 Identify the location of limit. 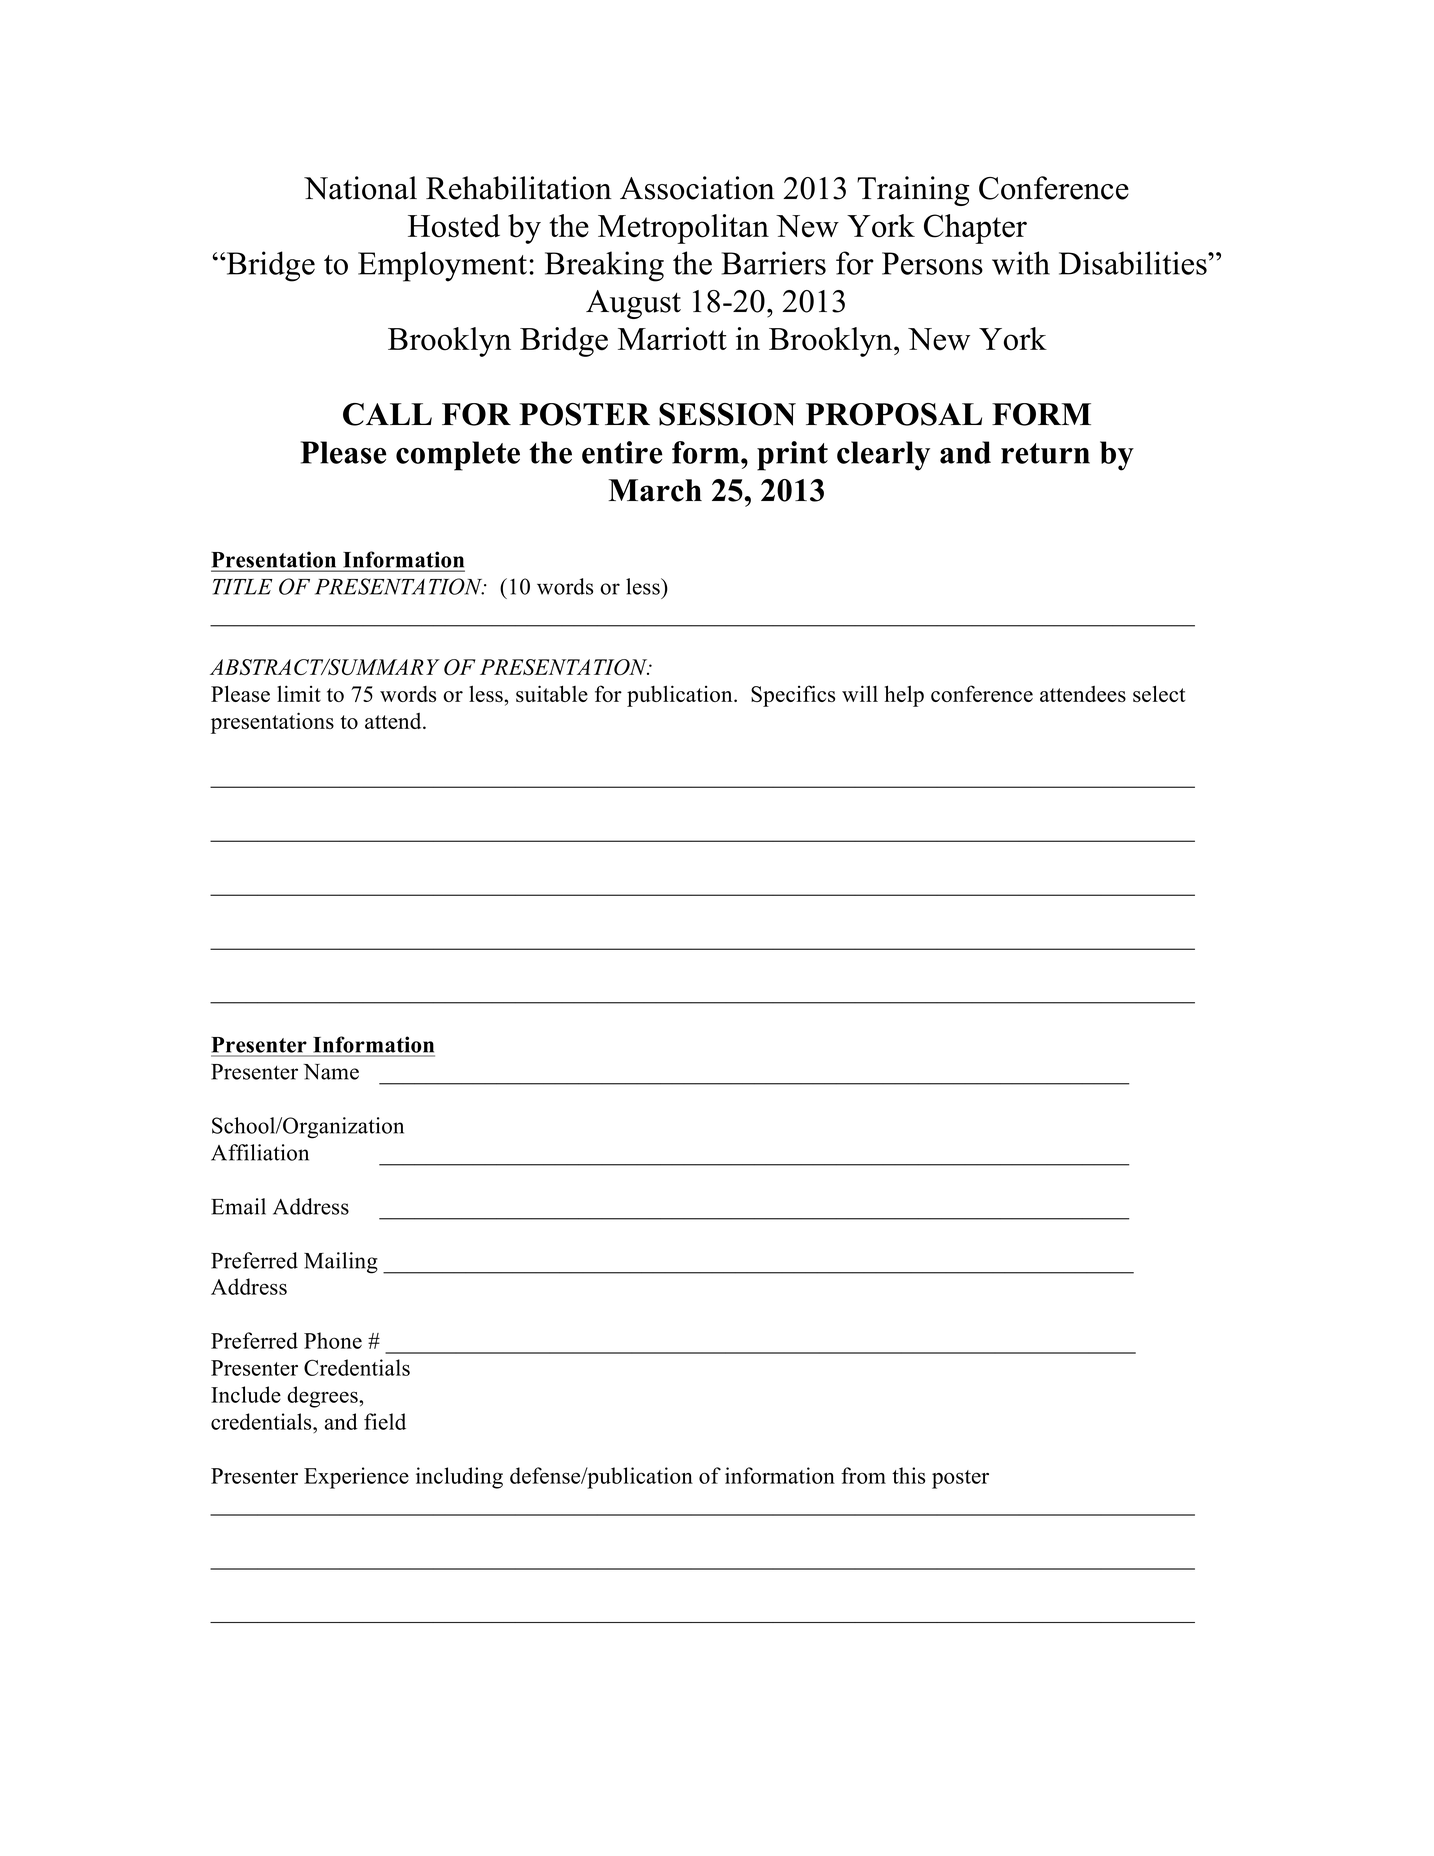
(299, 693).
